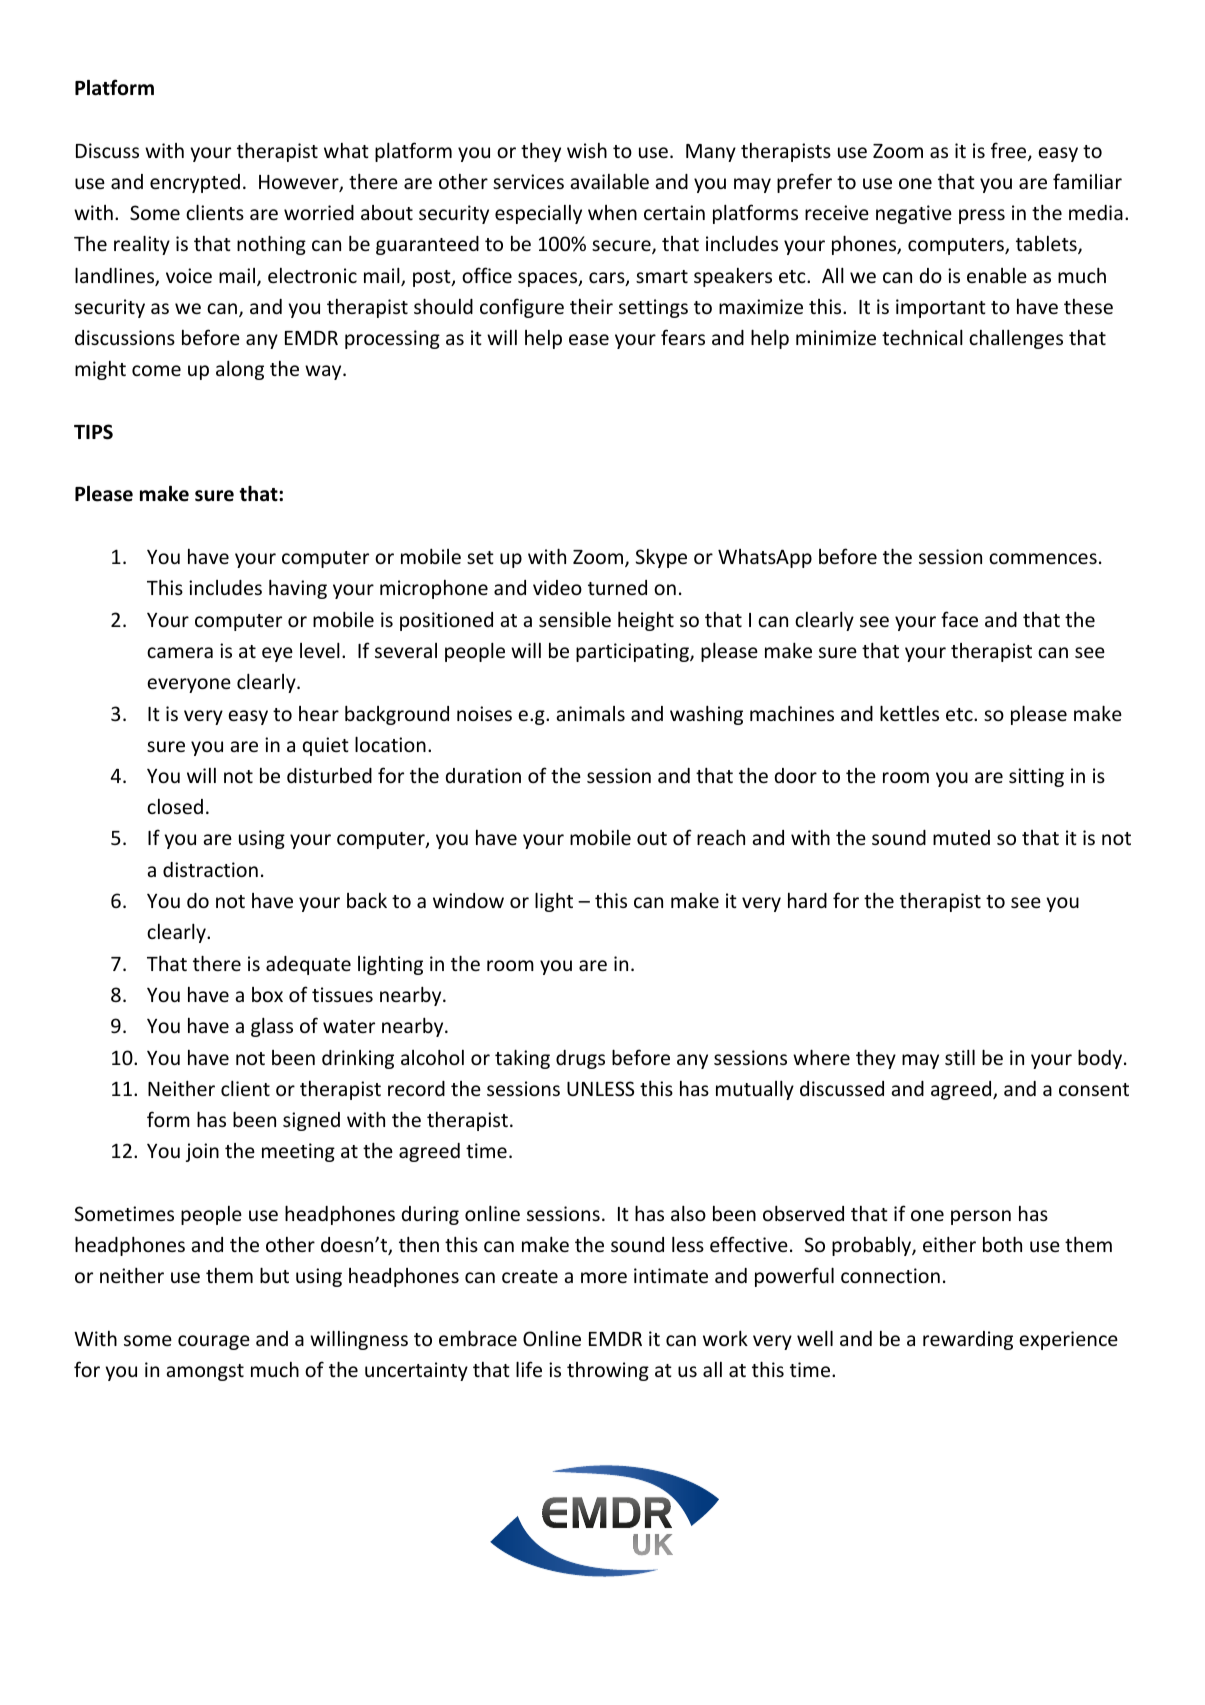 This document has height=1705, width=1205. Describe the element at coordinates (1036, 777) in the document. I see `sitting` at that location.
